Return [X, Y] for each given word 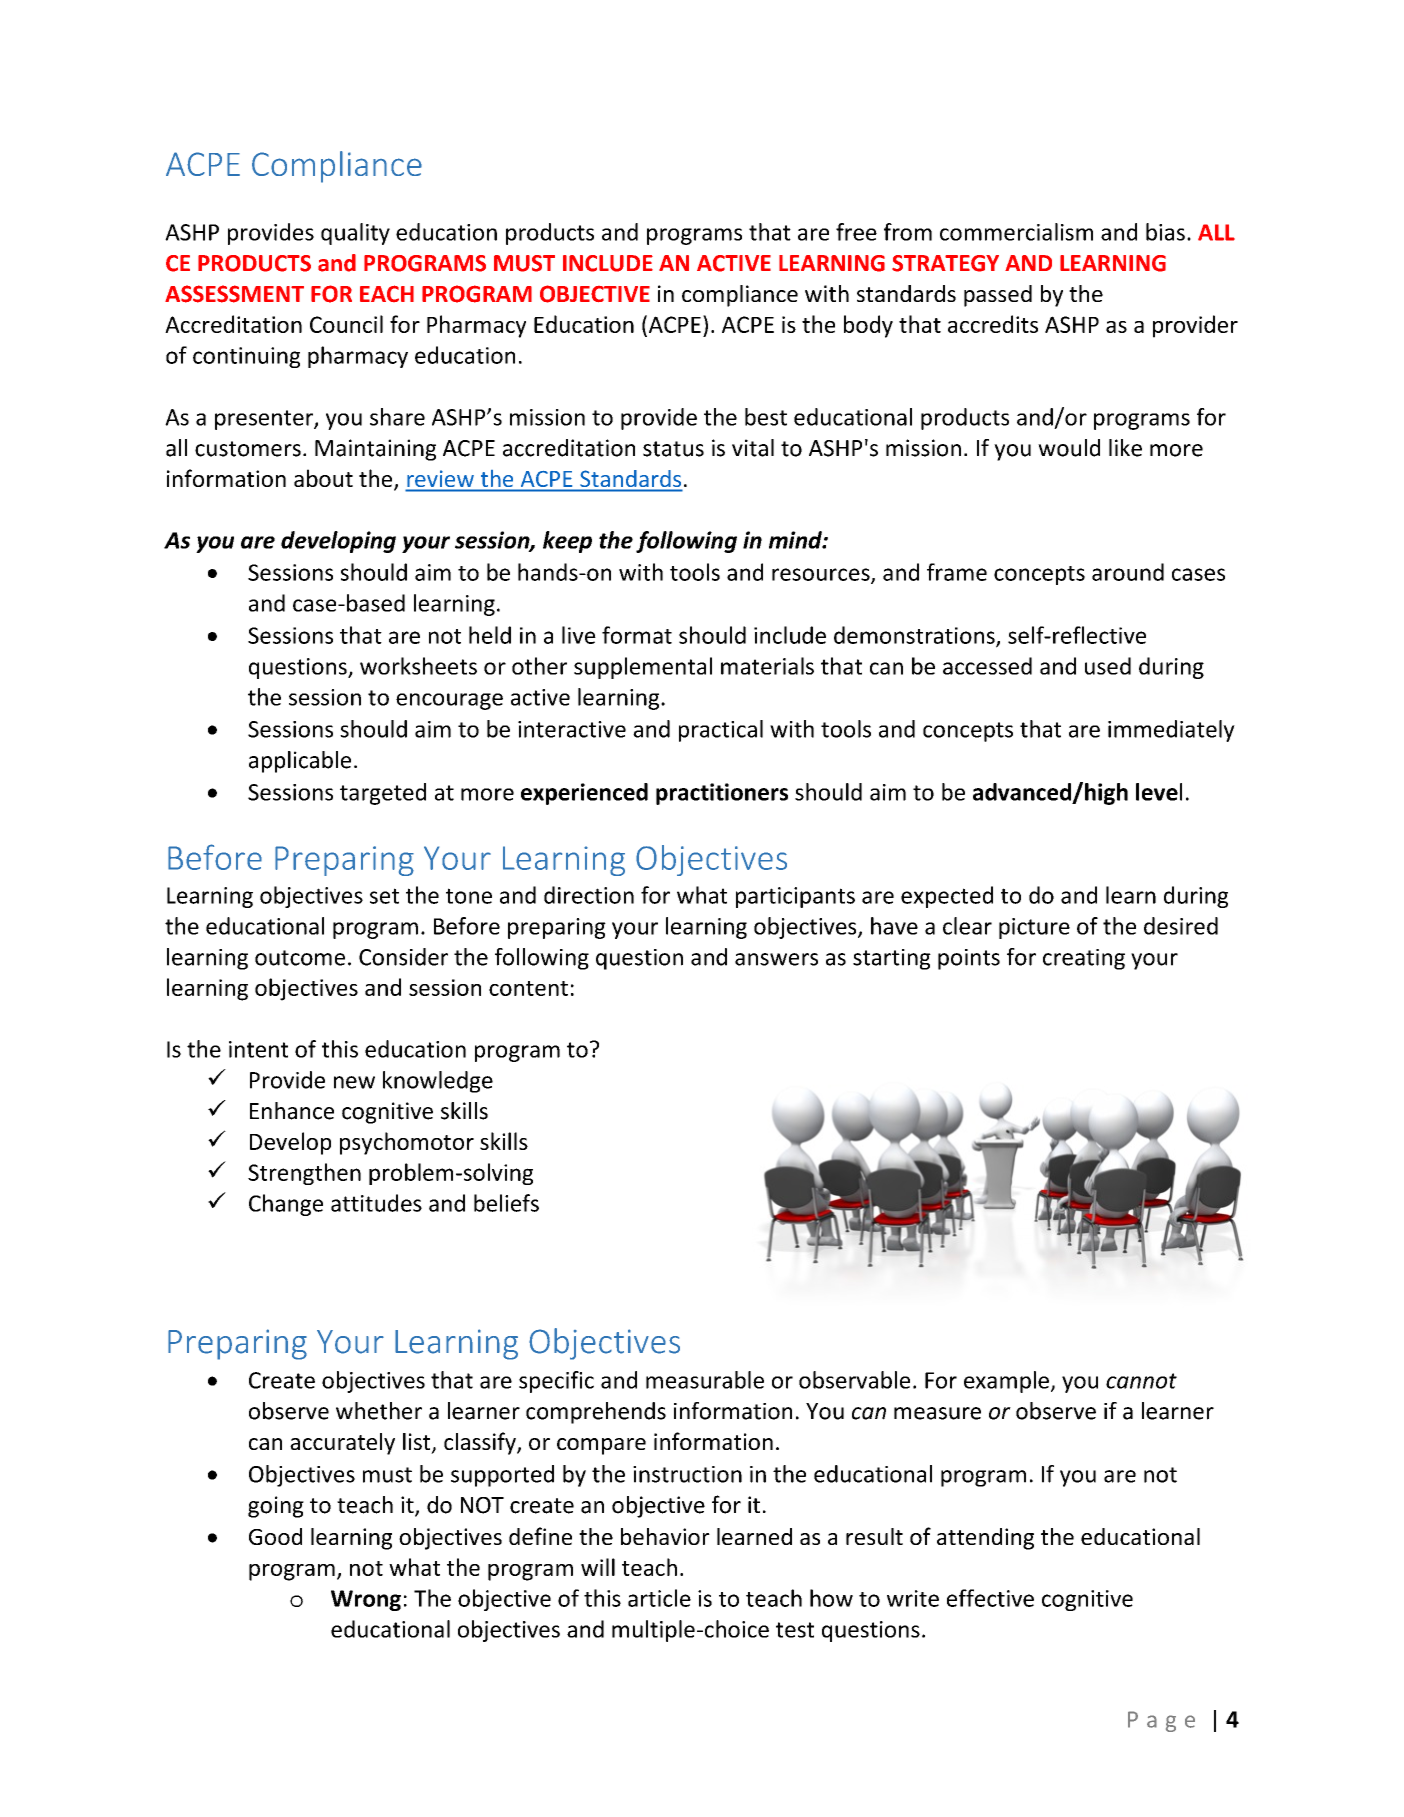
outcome [300, 958]
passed [998, 296]
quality [355, 234]
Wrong [366, 1600]
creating [1084, 959]
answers [776, 959]
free [856, 232]
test [795, 1630]
